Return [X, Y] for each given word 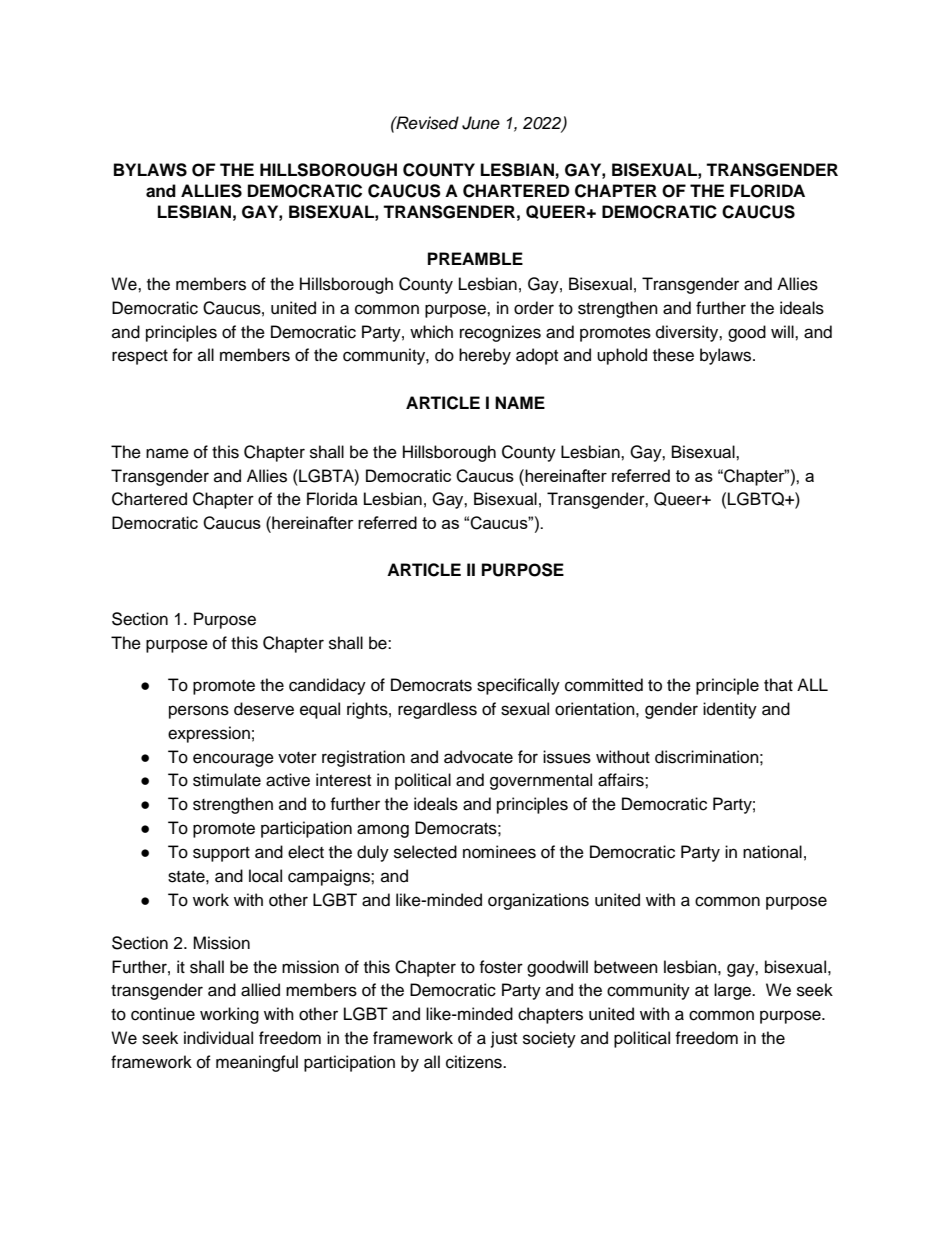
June [481, 123]
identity [730, 710]
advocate [478, 757]
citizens [475, 1062]
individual [218, 1038]
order [534, 308]
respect [140, 357]
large [734, 991]
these [673, 355]
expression [209, 734]
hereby [485, 356]
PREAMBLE [475, 258]
